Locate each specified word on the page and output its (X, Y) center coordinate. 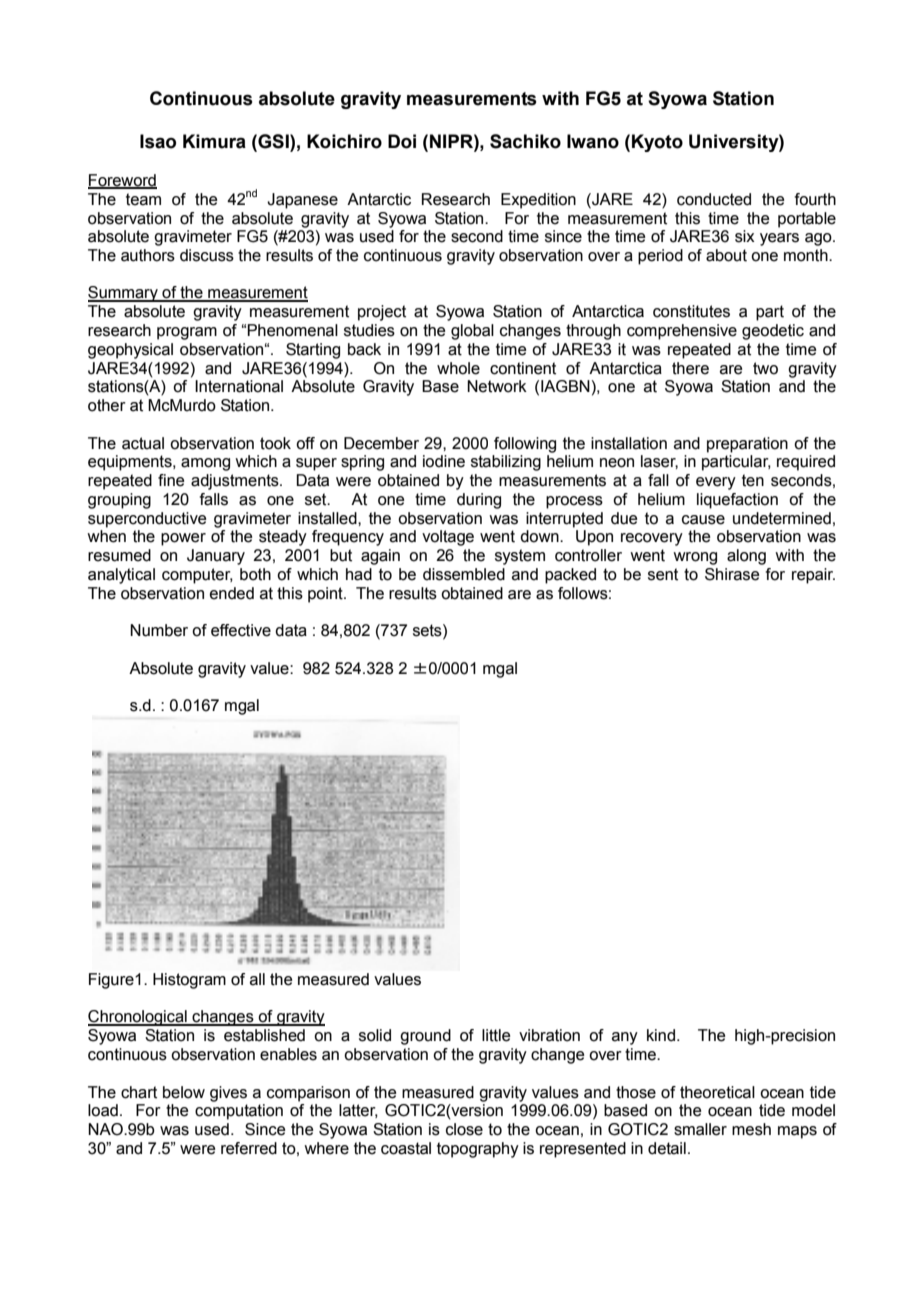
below (184, 1092)
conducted (714, 199)
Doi (402, 141)
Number (159, 630)
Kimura (214, 141)
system (520, 557)
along (746, 557)
